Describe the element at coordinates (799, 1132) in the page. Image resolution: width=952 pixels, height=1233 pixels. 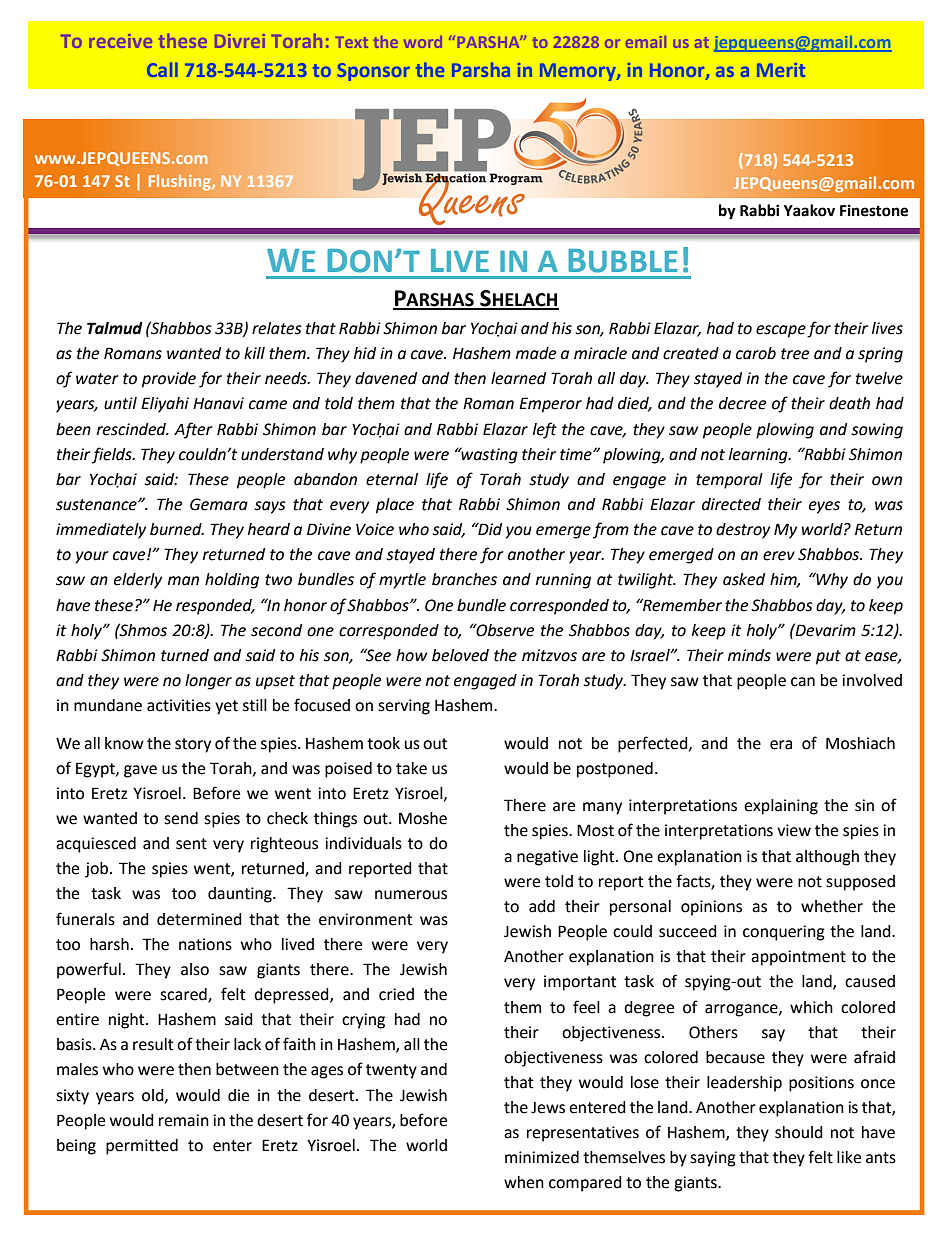
I see `should` at that location.
